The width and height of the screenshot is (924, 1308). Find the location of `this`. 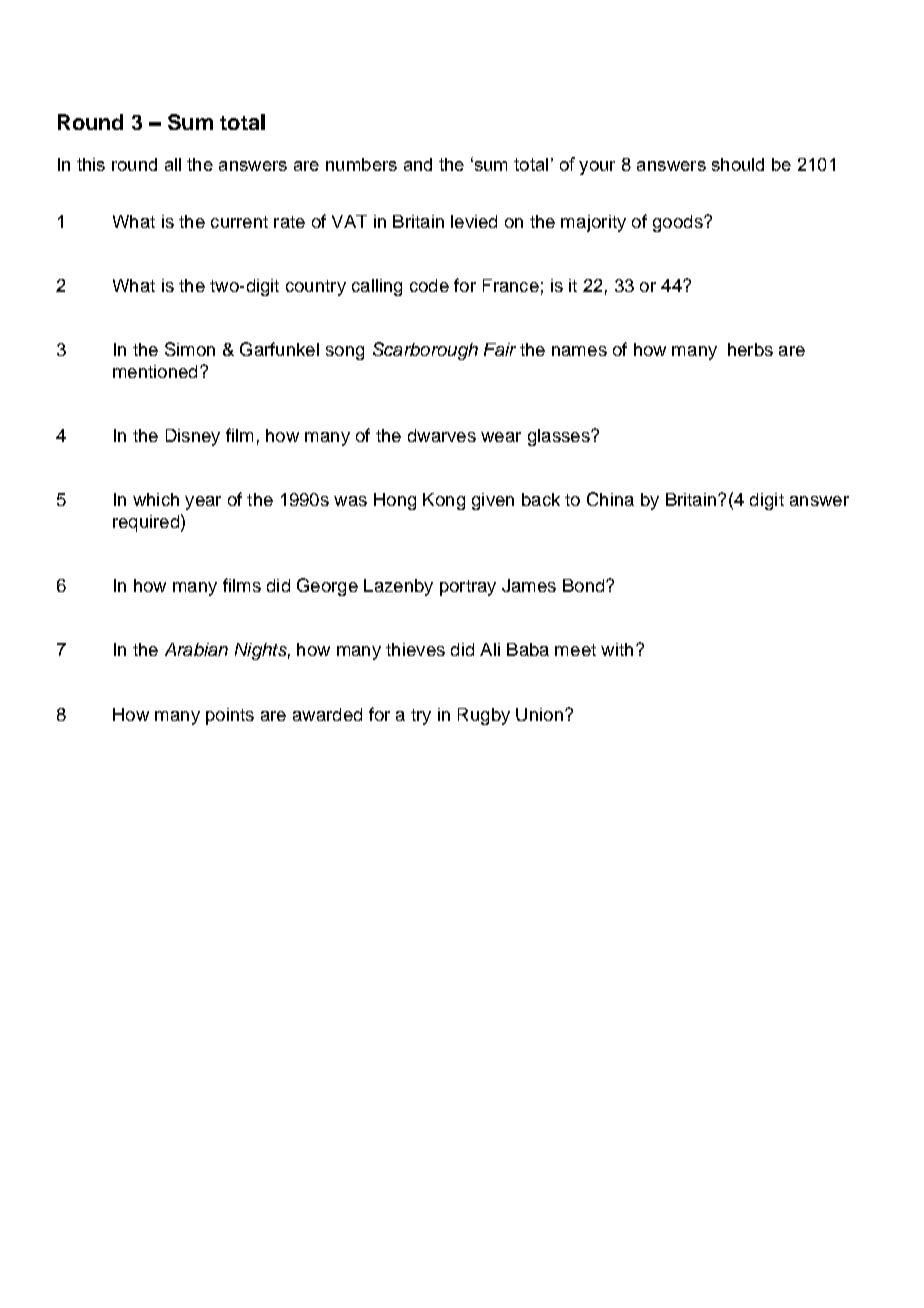

this is located at coordinates (91, 164).
